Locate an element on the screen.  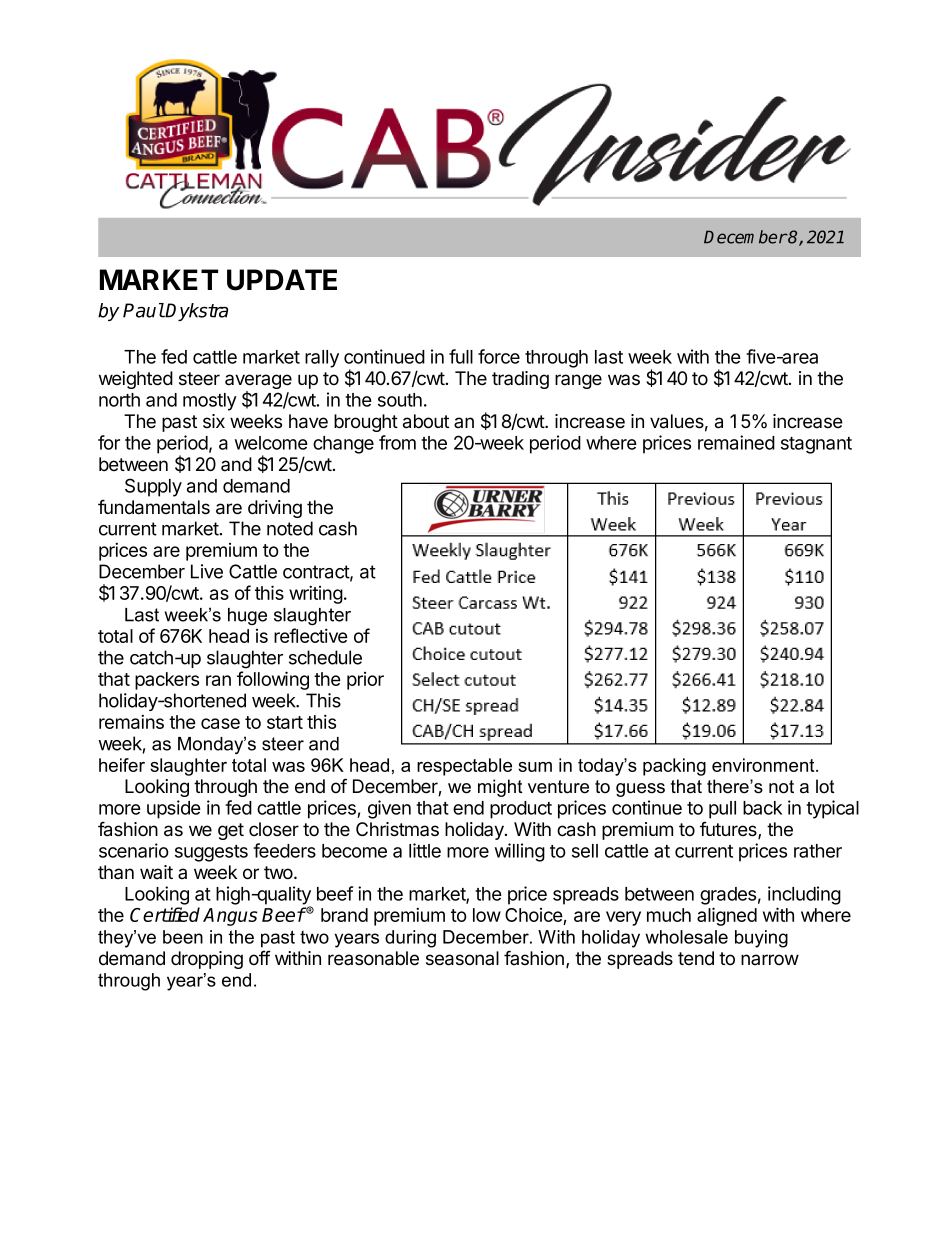
full is located at coordinates (461, 356).
